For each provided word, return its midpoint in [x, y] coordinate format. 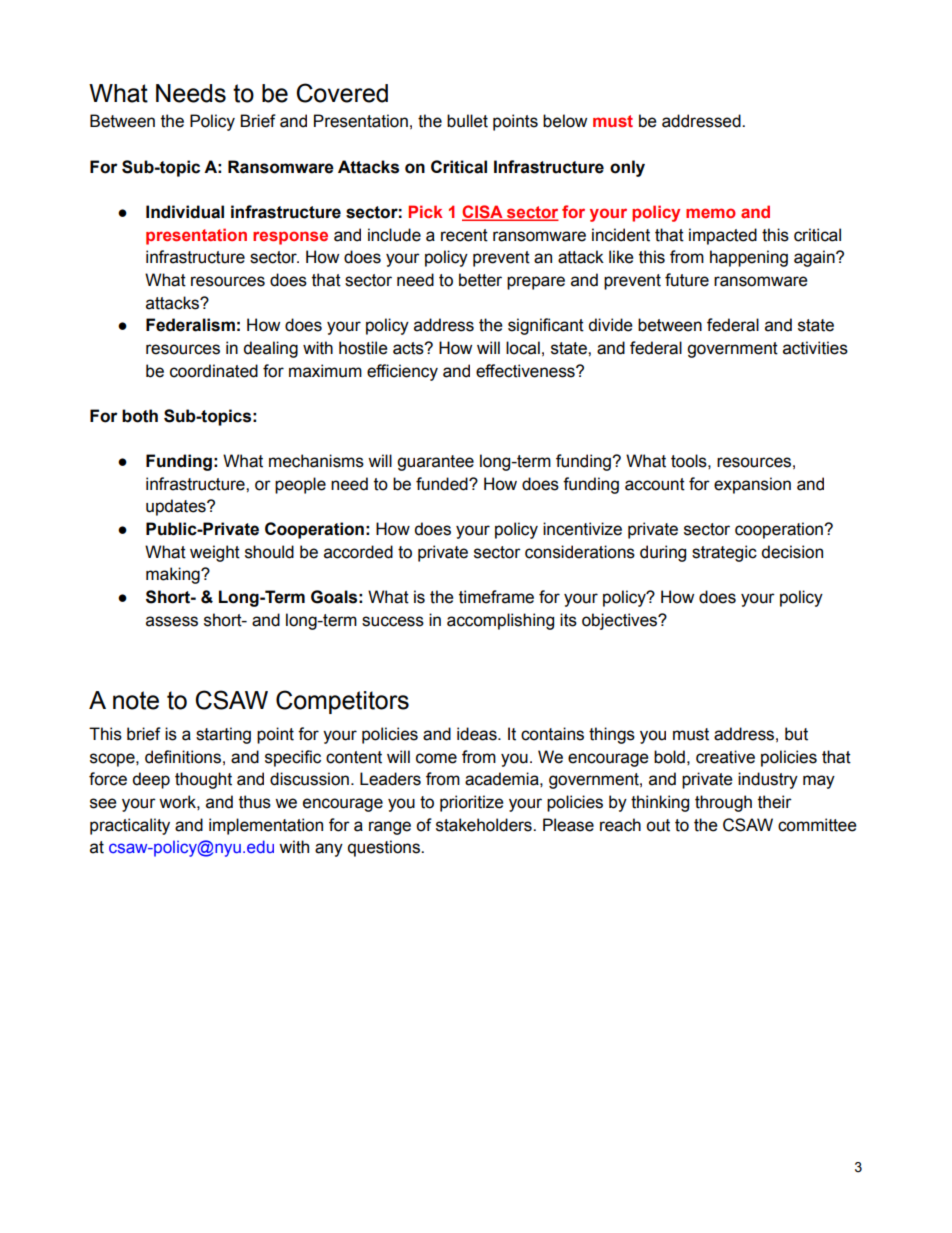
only [627, 168]
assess [172, 621]
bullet [467, 121]
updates [177, 507]
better [480, 280]
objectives [621, 621]
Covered [342, 93]
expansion [752, 485]
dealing [270, 349]
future [687, 280]
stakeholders [485, 825]
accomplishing [500, 621]
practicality [130, 826]
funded [443, 484]
